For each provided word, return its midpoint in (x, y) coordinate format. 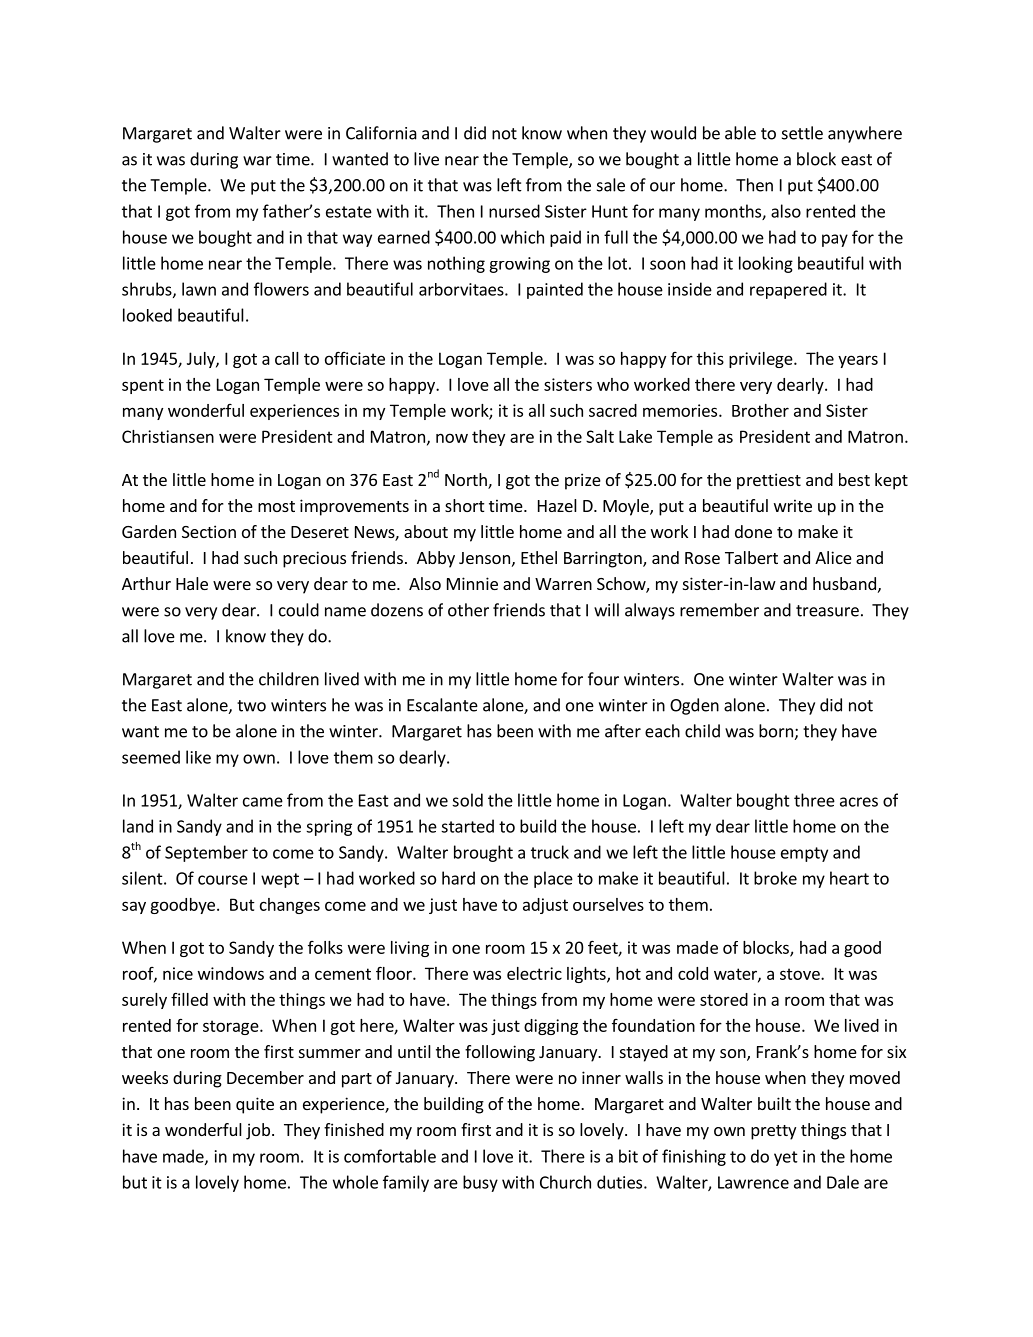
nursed (514, 211)
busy (480, 1183)
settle (802, 133)
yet (786, 1158)
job (258, 1131)
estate (349, 212)
